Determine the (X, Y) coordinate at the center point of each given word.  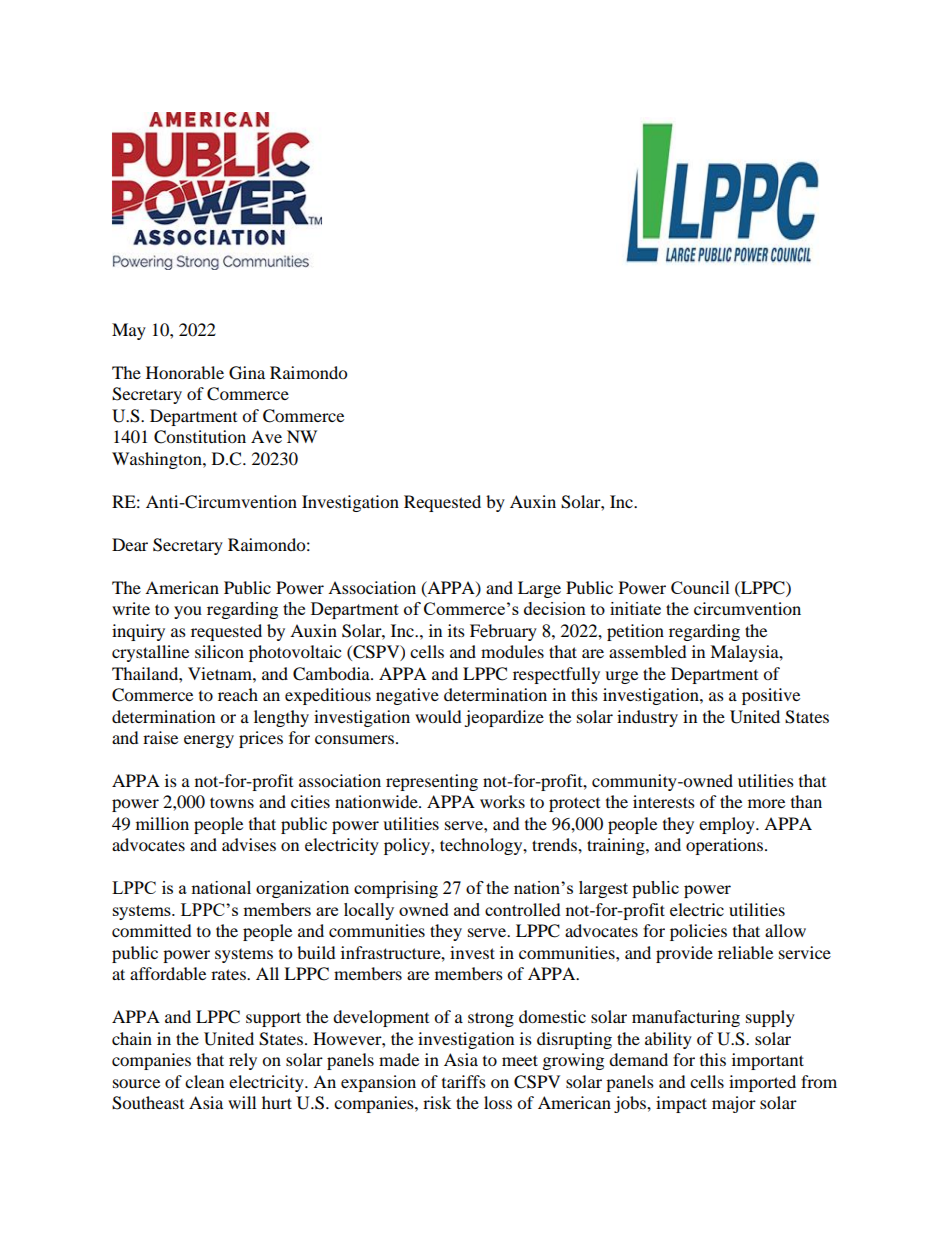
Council (700, 587)
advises (249, 844)
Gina (247, 373)
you (188, 612)
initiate (635, 608)
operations (726, 846)
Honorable (185, 372)
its (456, 630)
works (502, 801)
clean (204, 1081)
